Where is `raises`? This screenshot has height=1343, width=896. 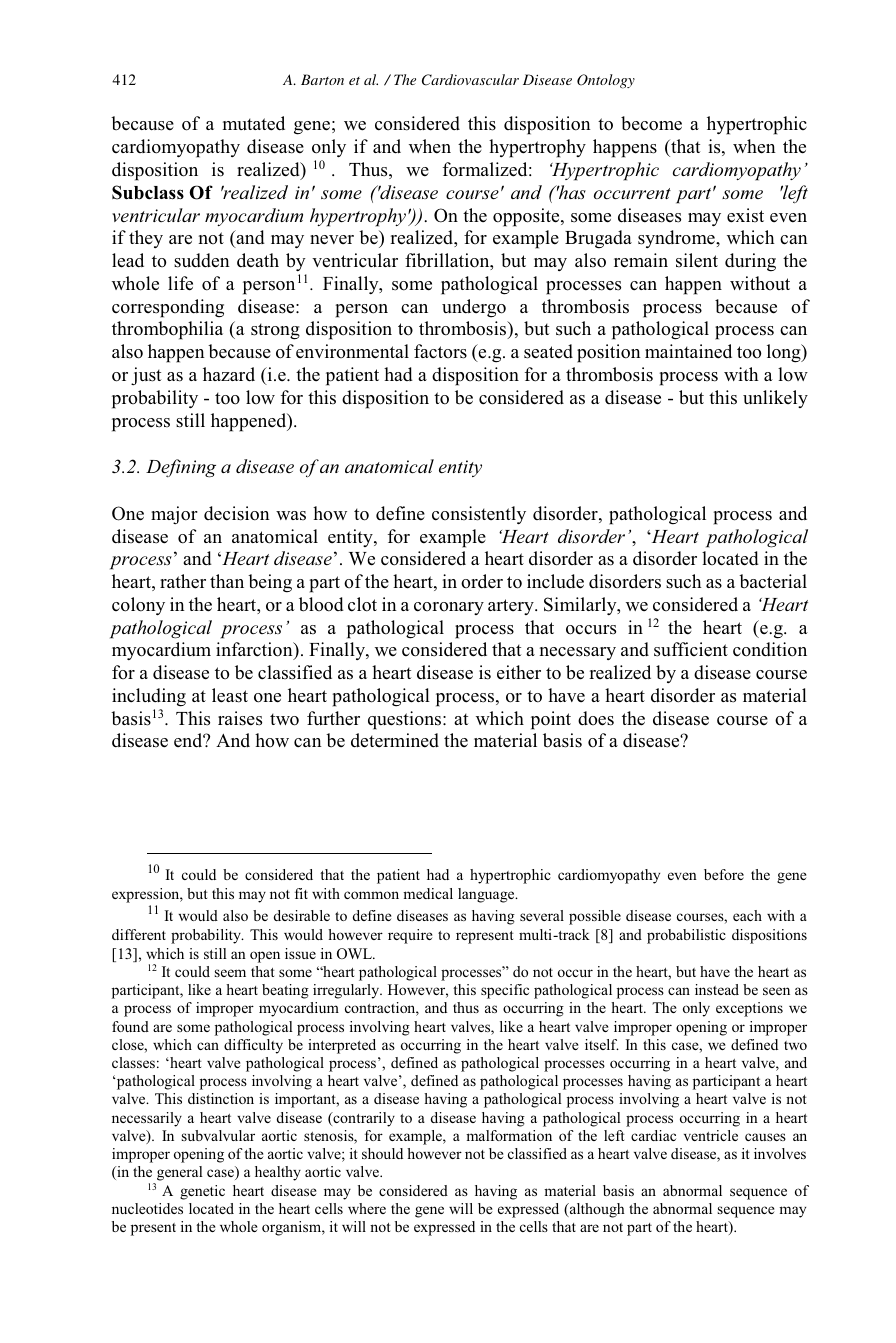
raises is located at coordinates (240, 718).
